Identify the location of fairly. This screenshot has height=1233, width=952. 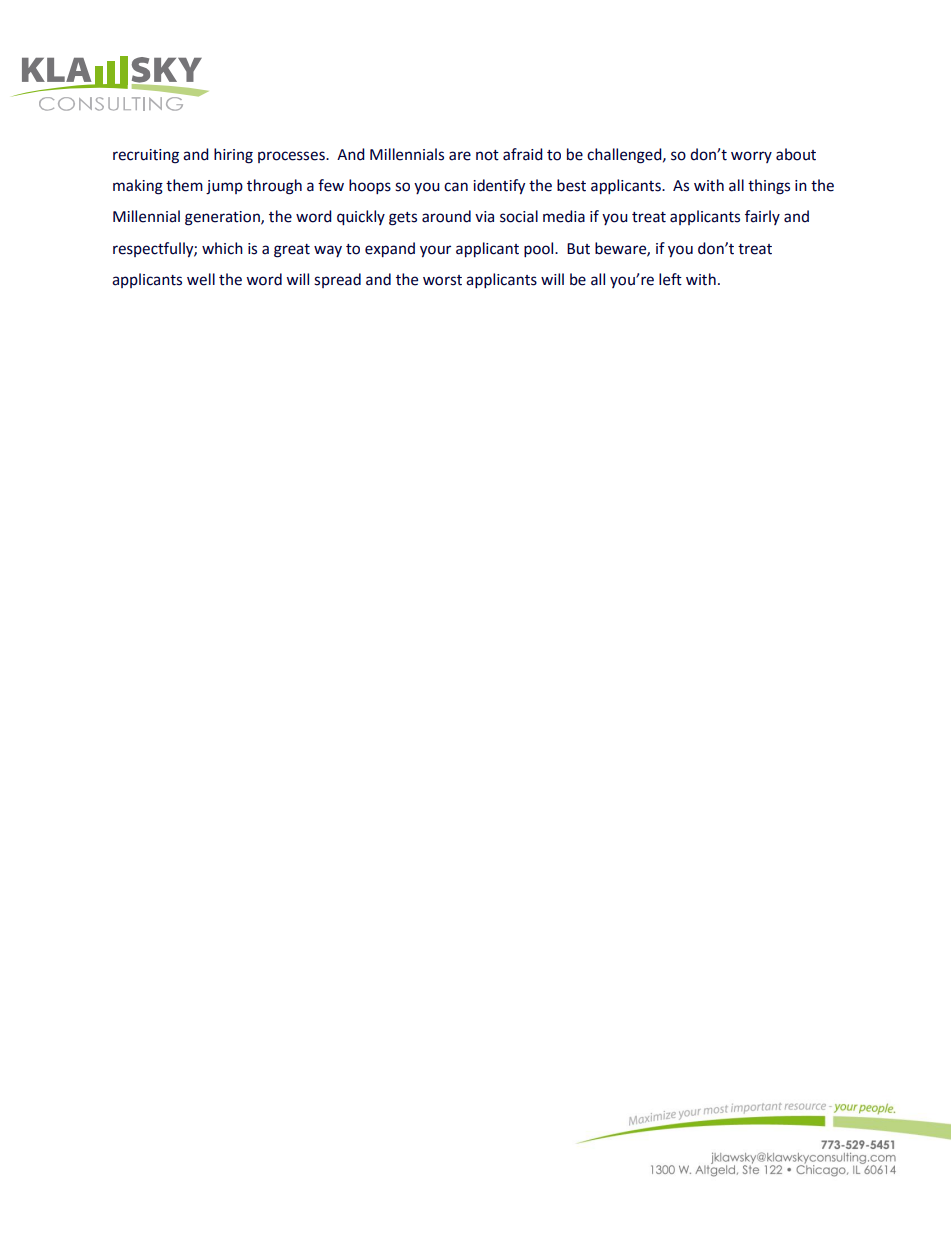
(762, 217).
